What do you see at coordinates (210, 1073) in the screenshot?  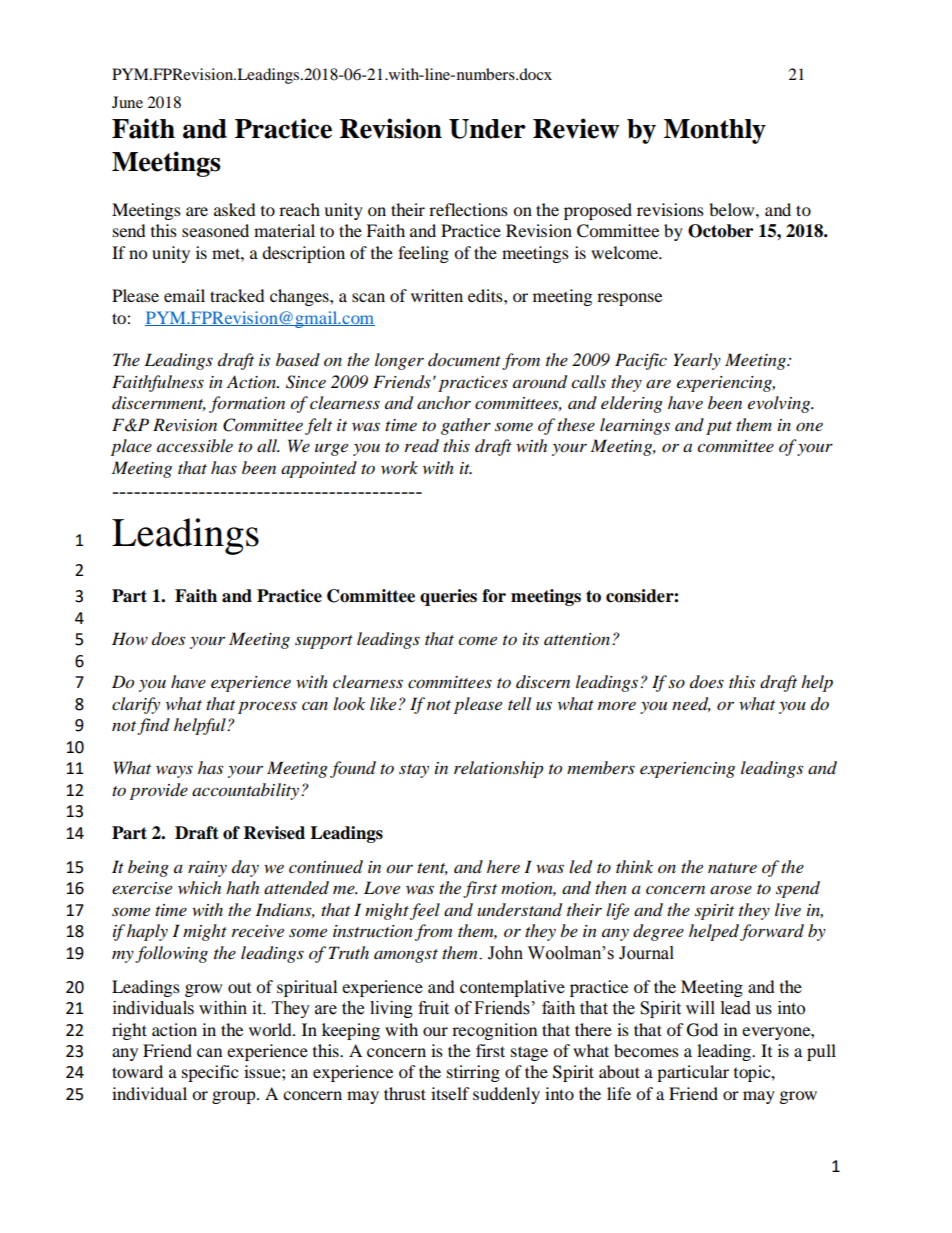 I see `specific` at bounding box center [210, 1073].
